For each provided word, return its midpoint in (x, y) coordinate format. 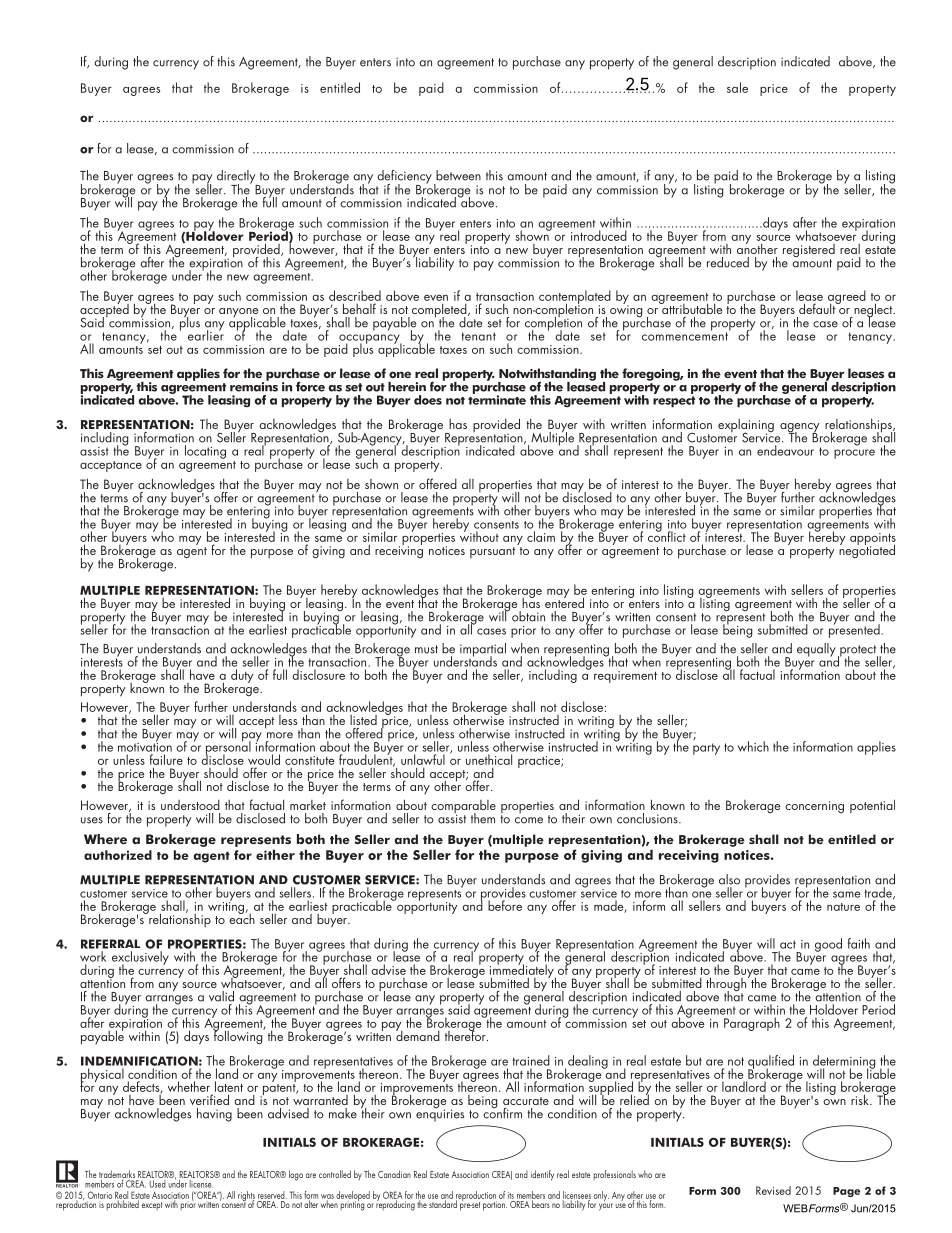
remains (254, 386)
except (152, 1206)
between (458, 175)
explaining (746, 427)
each (242, 917)
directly (237, 178)
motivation (145, 746)
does (428, 400)
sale (737, 87)
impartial (483, 651)
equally (816, 650)
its (511, 1195)
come (529, 820)
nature (843, 907)
